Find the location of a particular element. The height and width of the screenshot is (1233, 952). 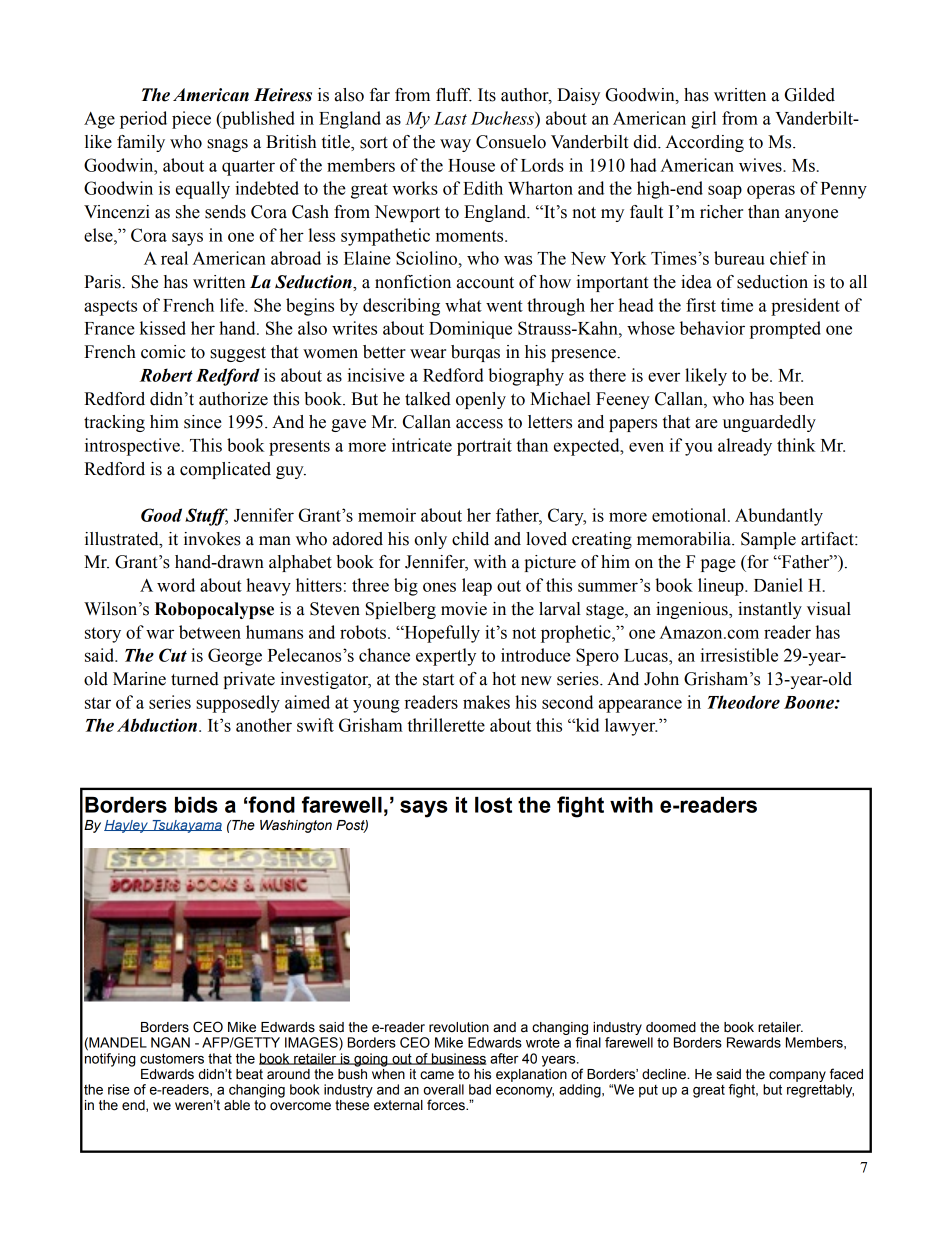

portrait is located at coordinates (484, 447).
